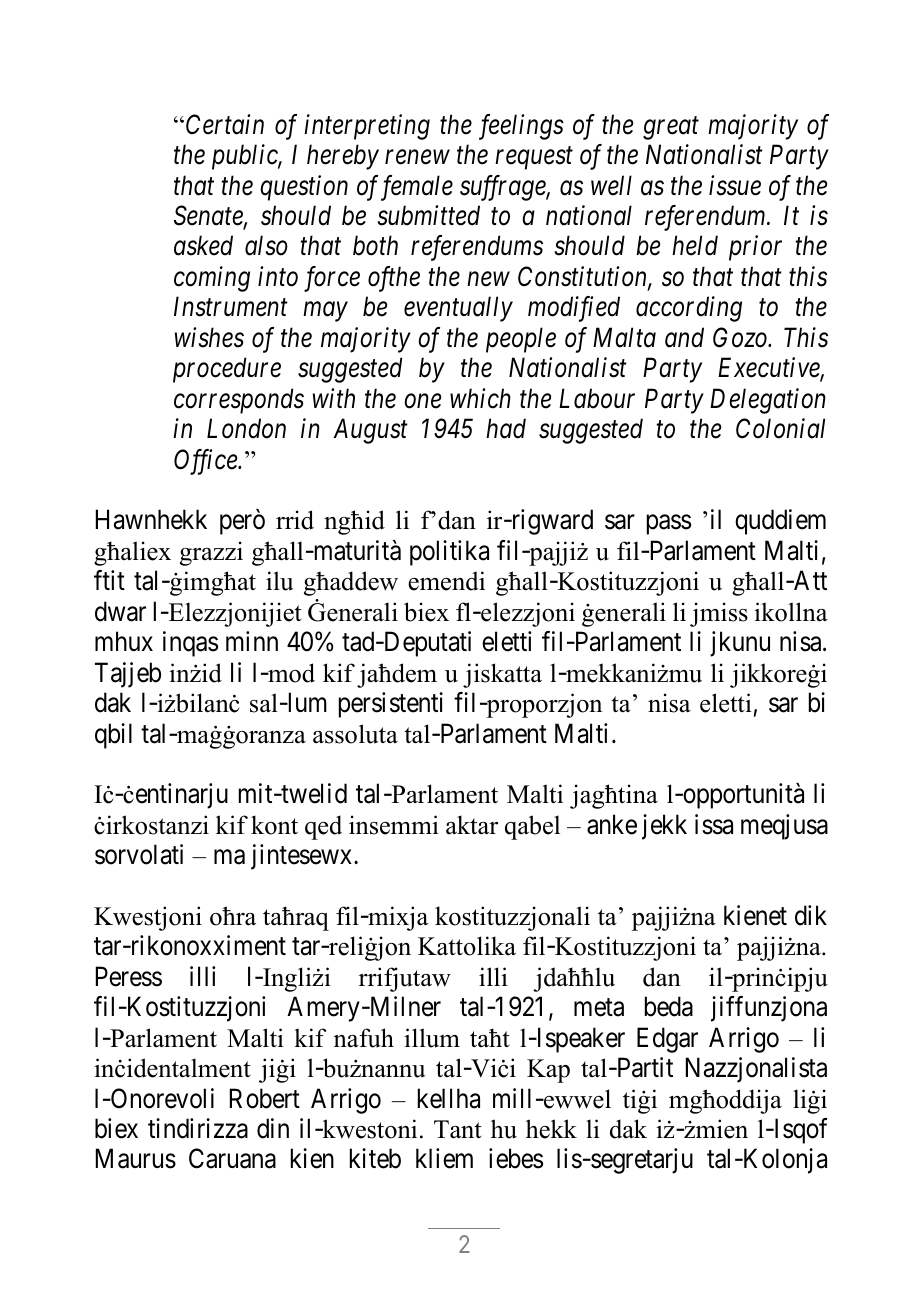  Describe the element at coordinates (323, 827) in the screenshot. I see `qed` at that location.
